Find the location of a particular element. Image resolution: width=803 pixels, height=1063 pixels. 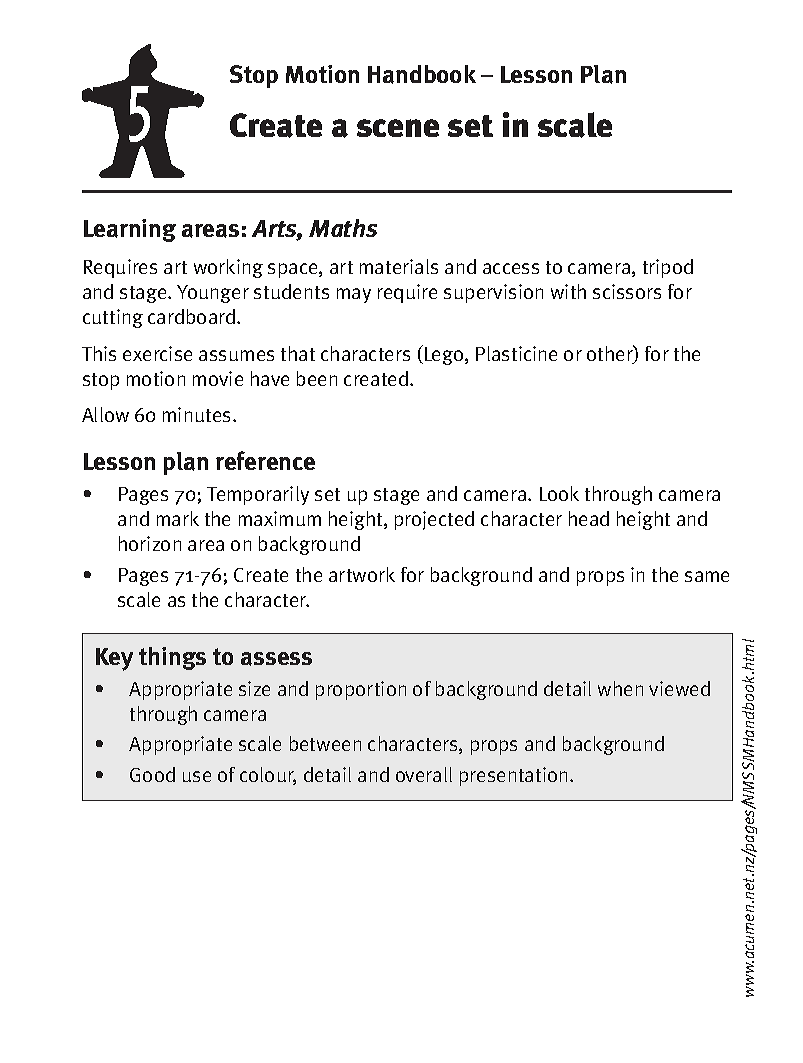

projected is located at coordinates (434, 520).
